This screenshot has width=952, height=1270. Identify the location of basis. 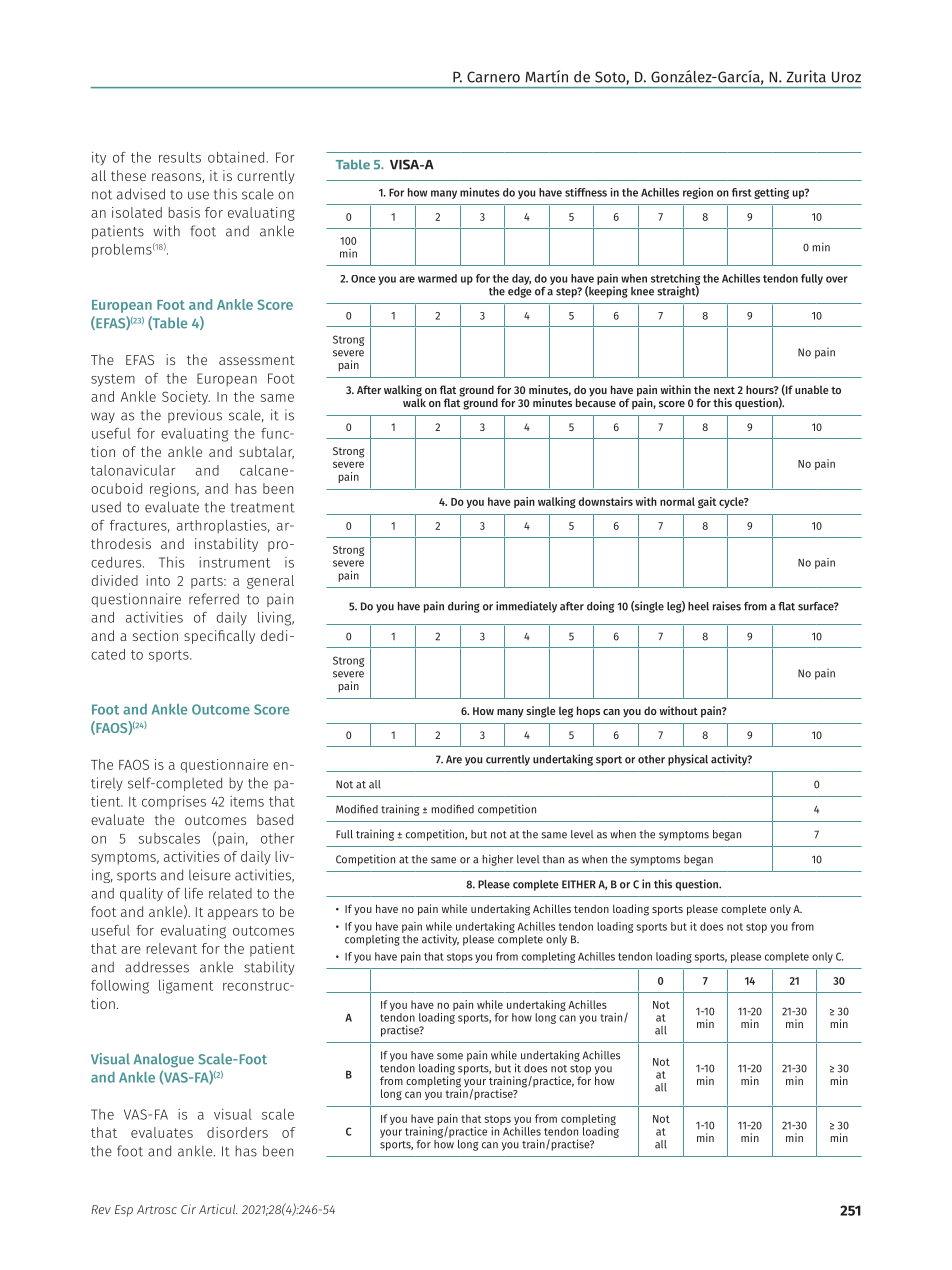
(184, 212).
